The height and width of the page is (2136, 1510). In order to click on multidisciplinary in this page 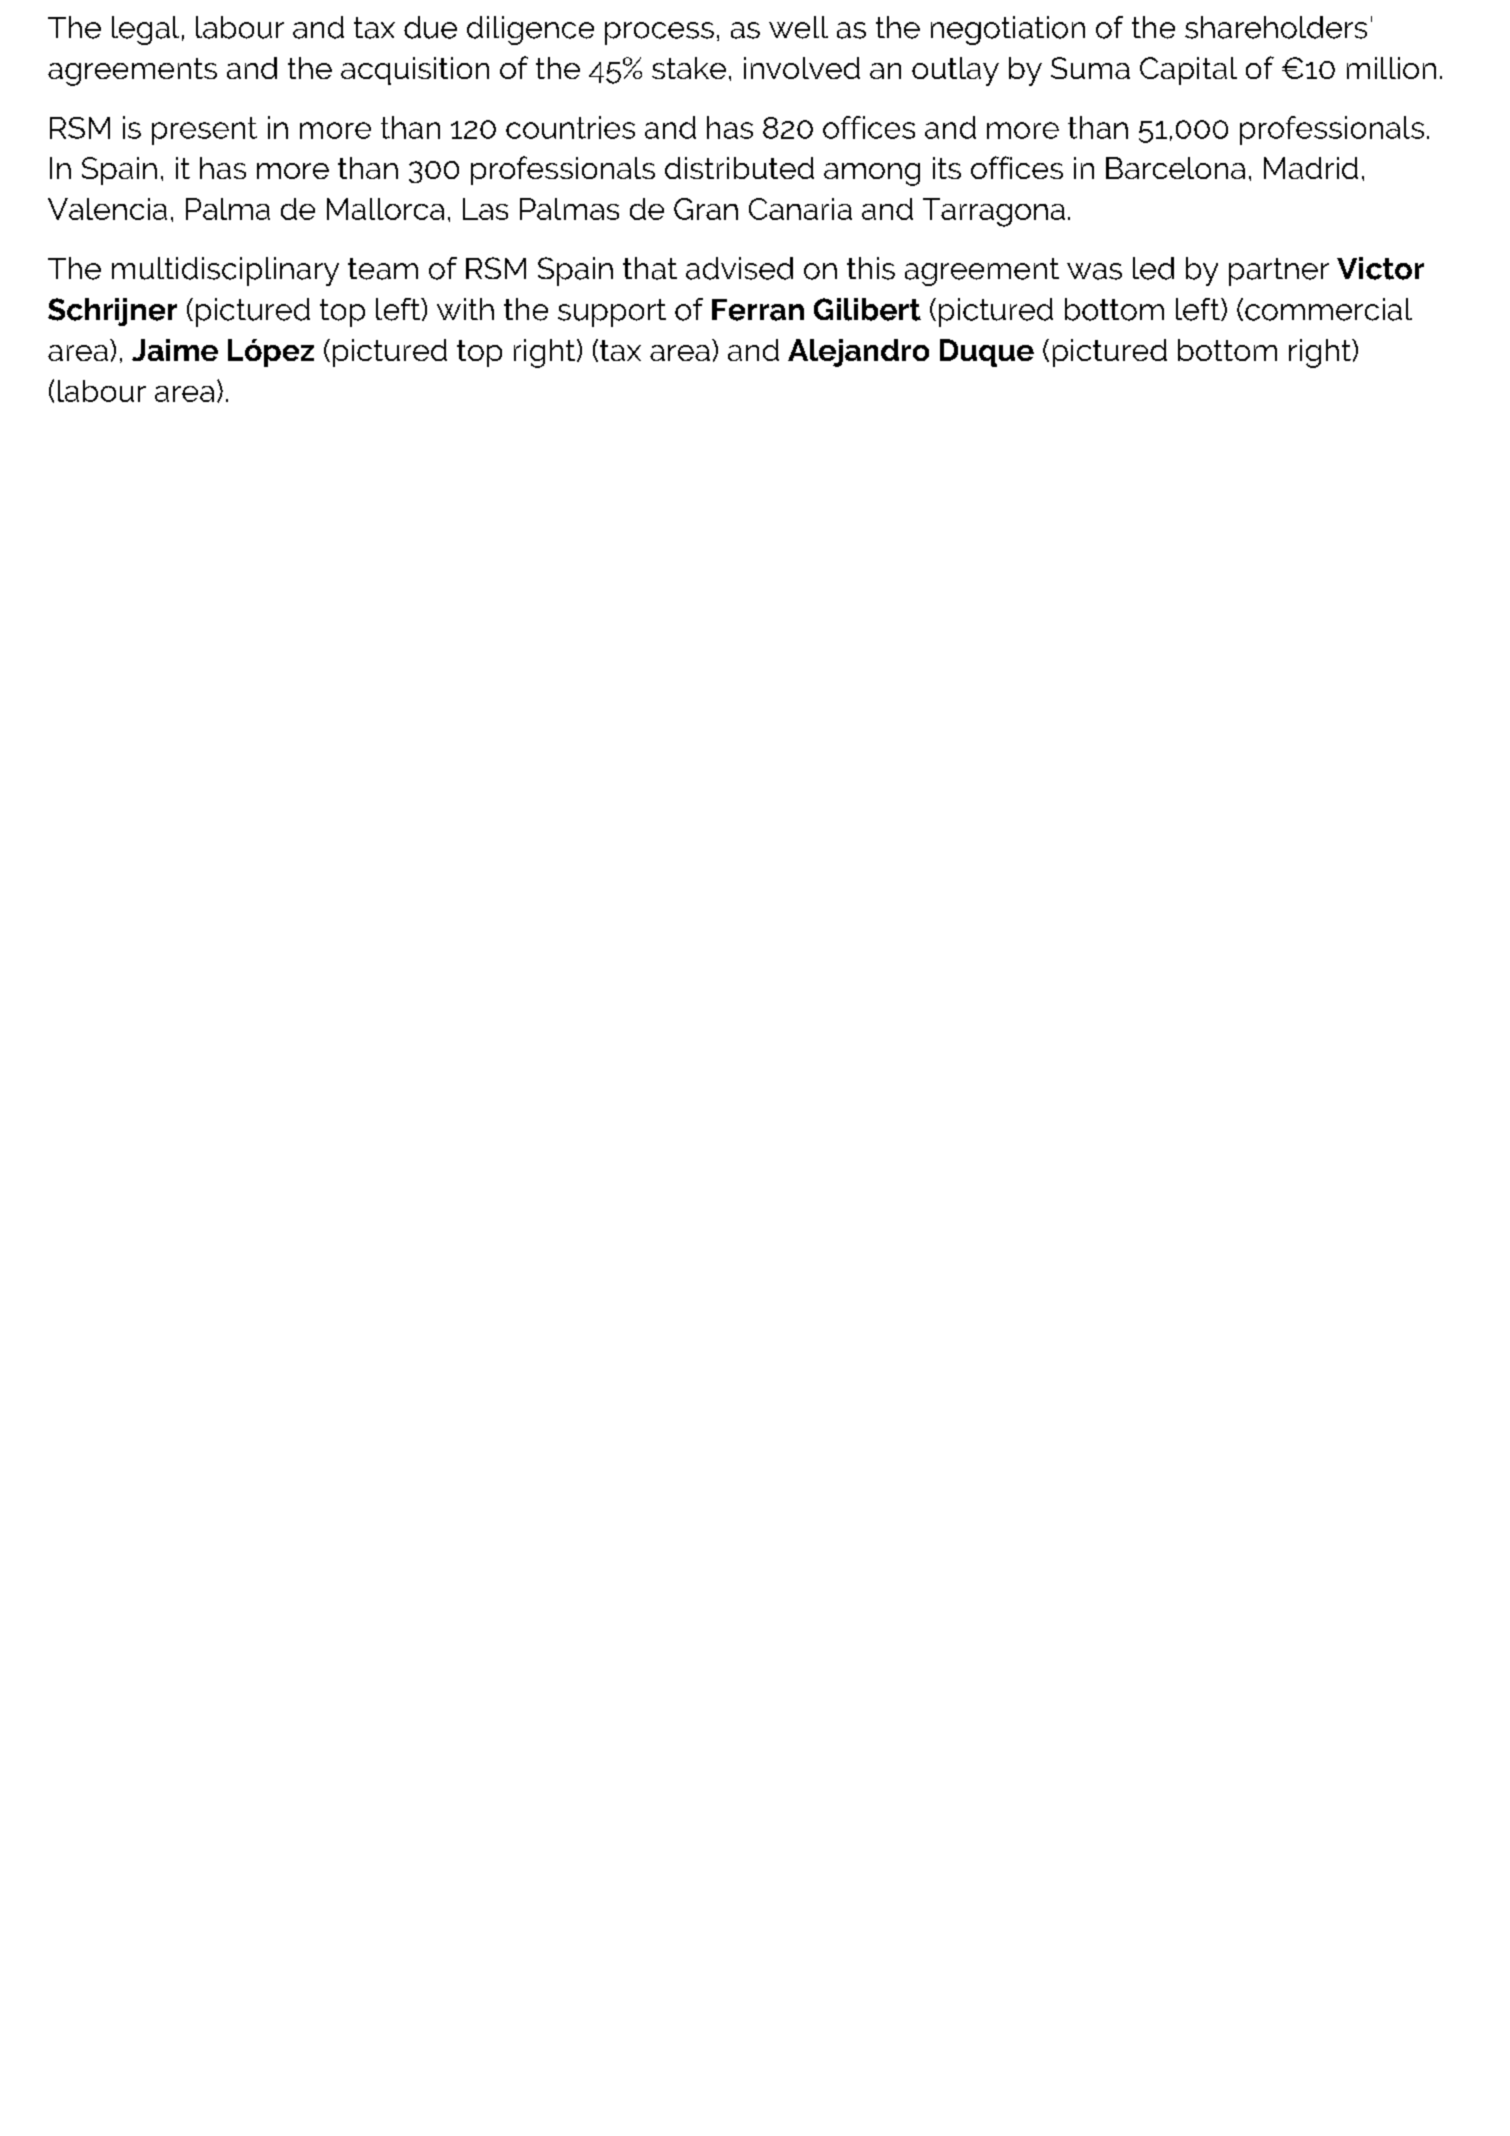, I will do `click(225, 271)`.
